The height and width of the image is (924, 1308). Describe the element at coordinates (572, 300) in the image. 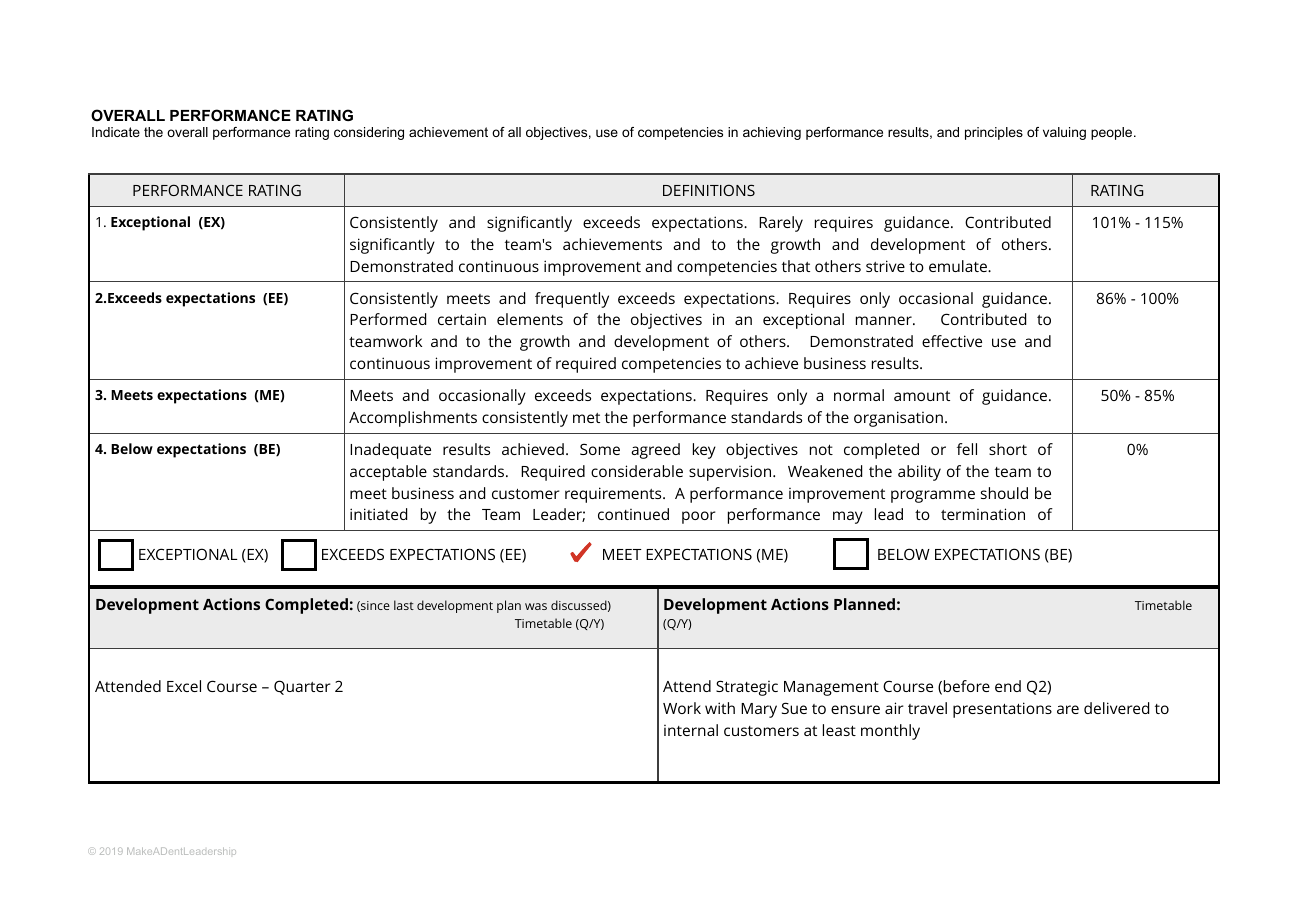

I see `frequently` at that location.
